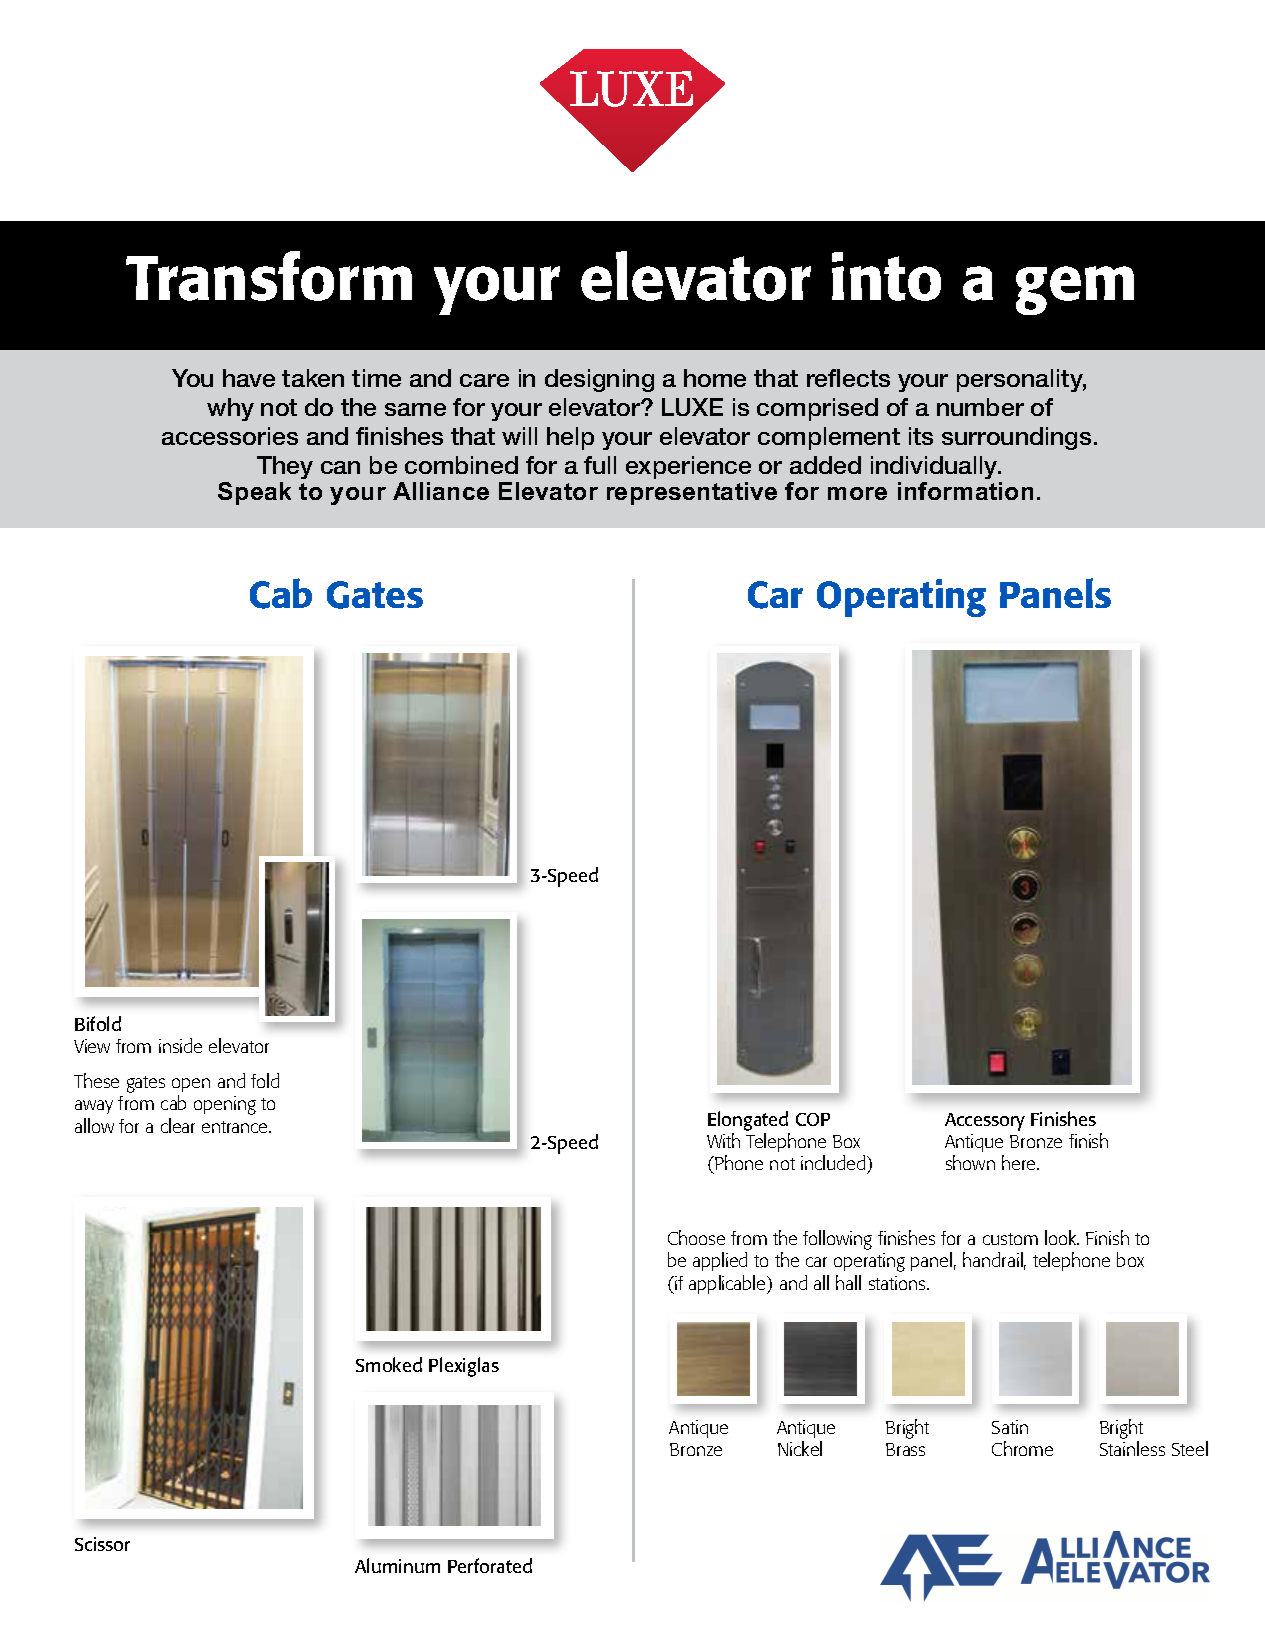 This document has height=1636, width=1265. Describe the element at coordinates (1075, 290) in the document. I see `gem` at that location.
